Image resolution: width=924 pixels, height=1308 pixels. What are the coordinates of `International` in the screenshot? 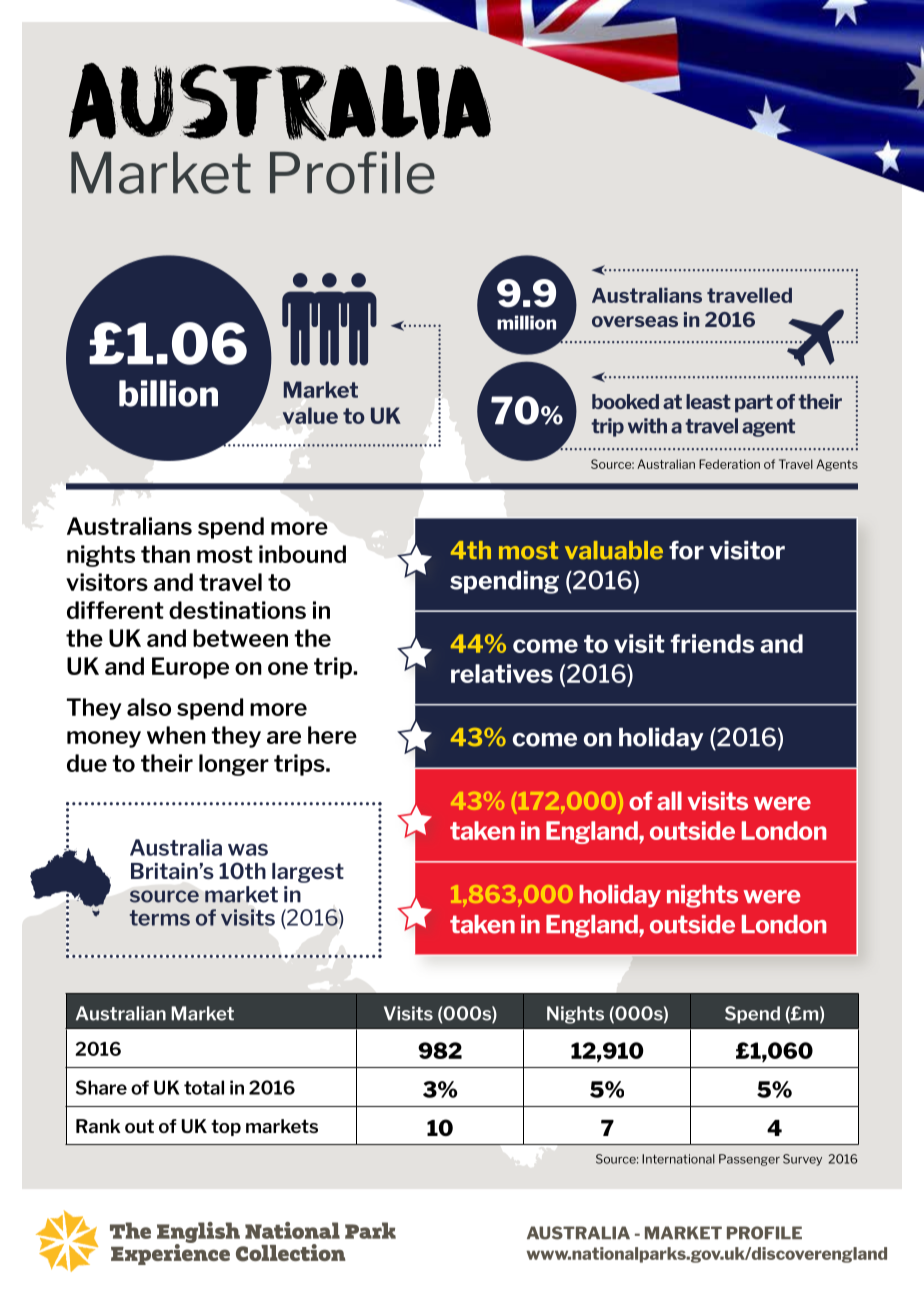 It's located at (678, 1159).
